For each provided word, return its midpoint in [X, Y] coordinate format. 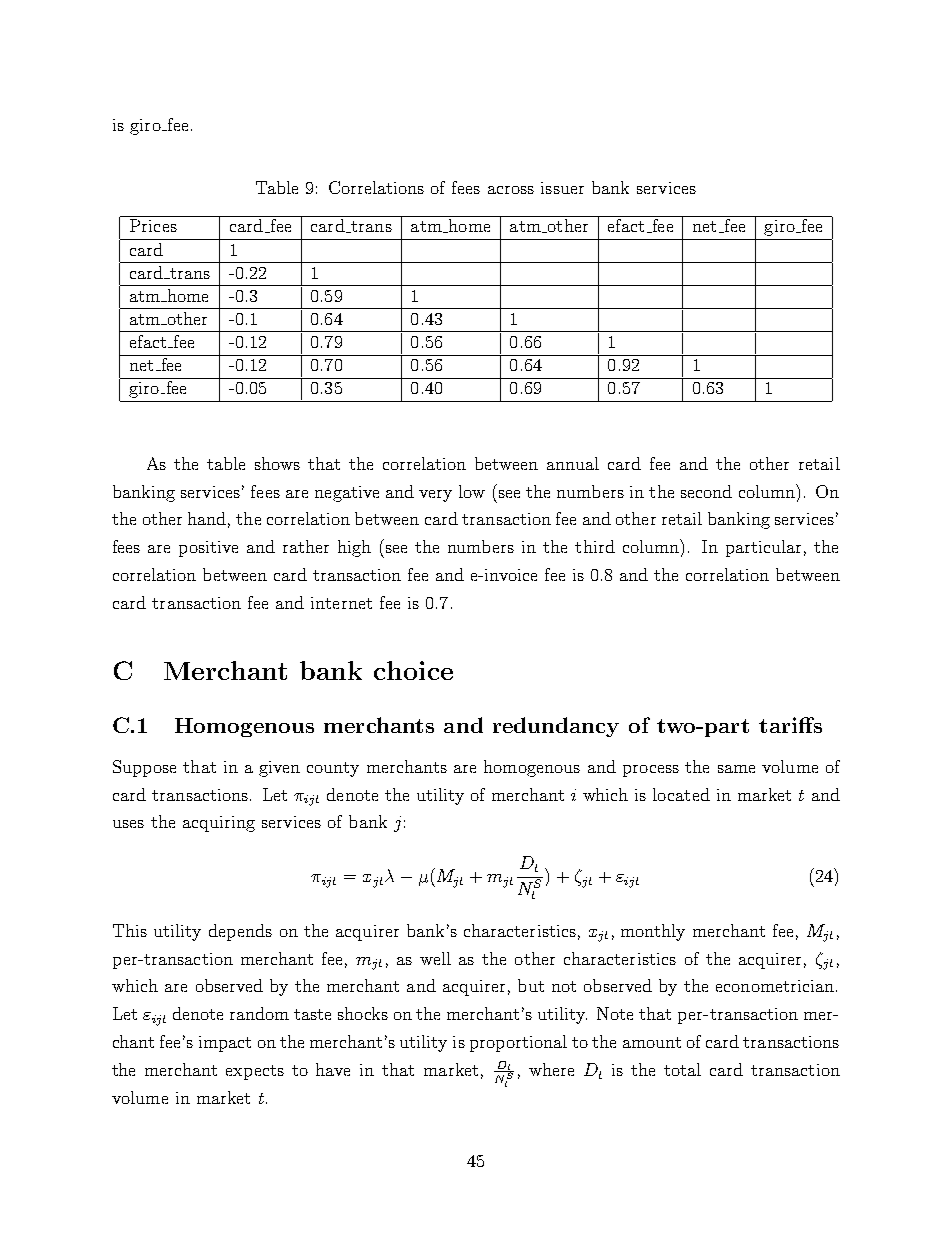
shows [277, 463]
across [511, 190]
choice [413, 670]
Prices [153, 225]
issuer [562, 188]
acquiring [219, 824]
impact [225, 1044]
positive [208, 549]
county [333, 769]
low [472, 491]
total [682, 1069]
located [681, 794]
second [706, 491]
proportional [518, 1043]
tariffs [790, 725]
